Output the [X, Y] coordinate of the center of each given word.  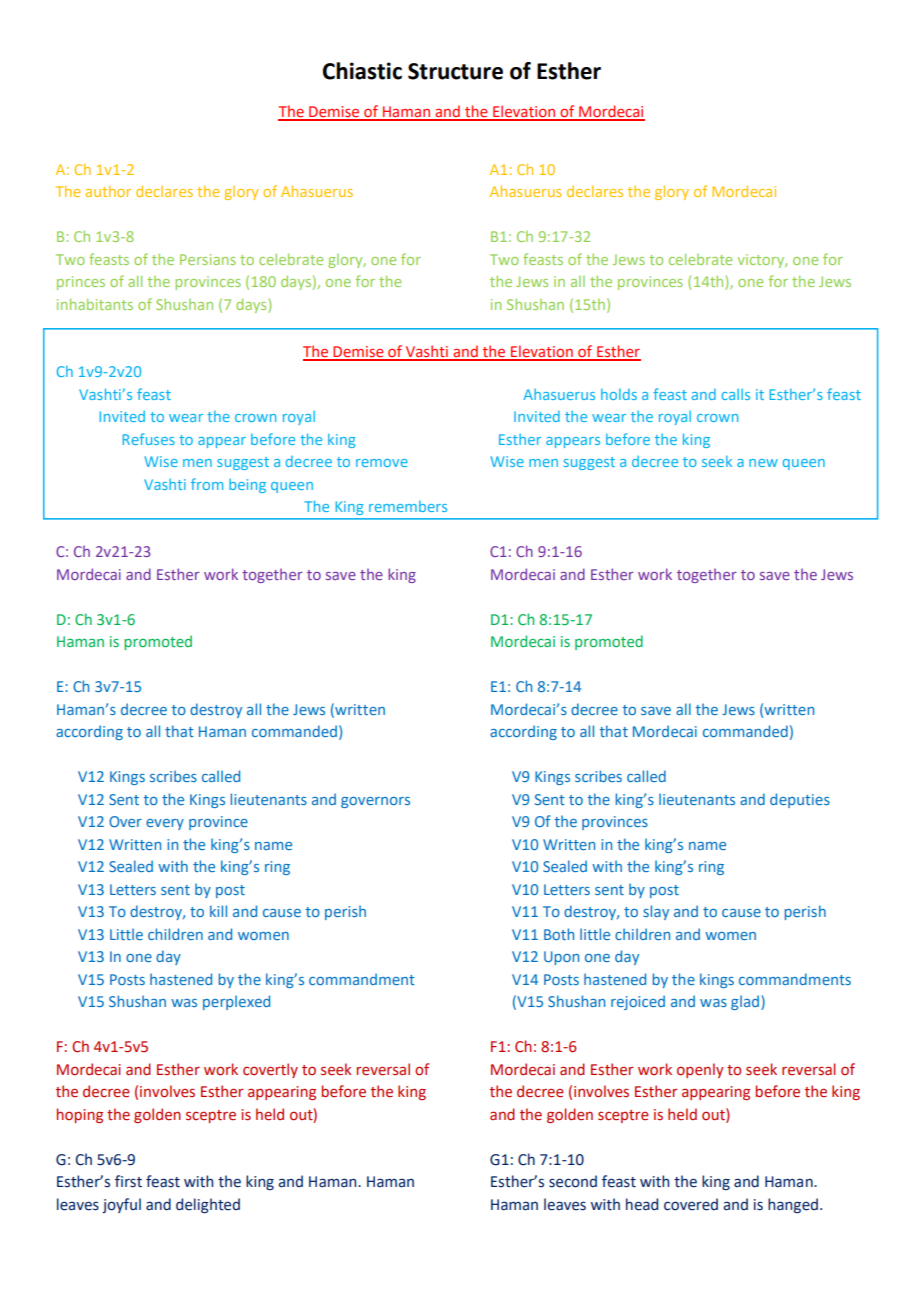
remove [382, 463]
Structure [455, 71]
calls [736, 394]
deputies [800, 800]
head [642, 1204]
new [763, 463]
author [108, 191]
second [573, 1181]
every [165, 824]
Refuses [149, 439]
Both [559, 934]
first [128, 1181]
